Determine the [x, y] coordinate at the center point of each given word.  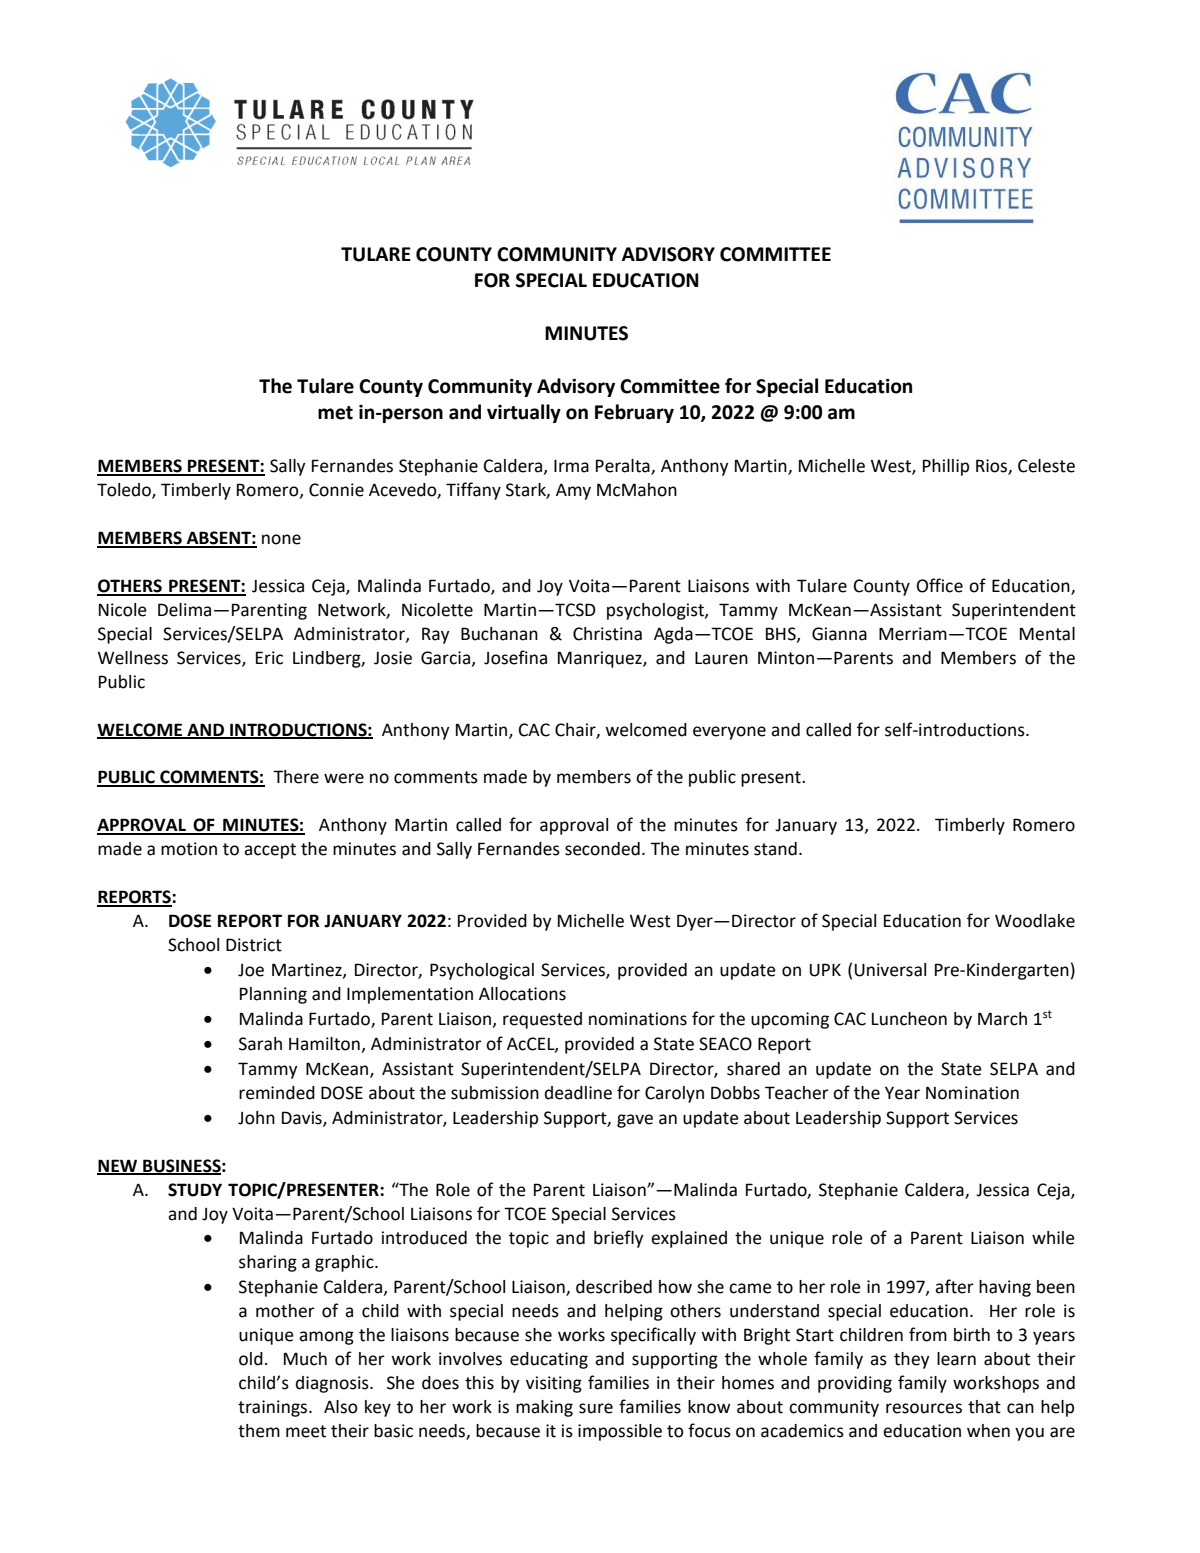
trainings [274, 1408]
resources [924, 1408]
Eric [269, 658]
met [335, 413]
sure [596, 1408]
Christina [607, 634]
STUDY [195, 1190]
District [254, 945]
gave [635, 1121]
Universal [890, 970]
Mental [1047, 634]
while [1053, 1238]
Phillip [946, 467]
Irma [571, 466]
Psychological [482, 971]
